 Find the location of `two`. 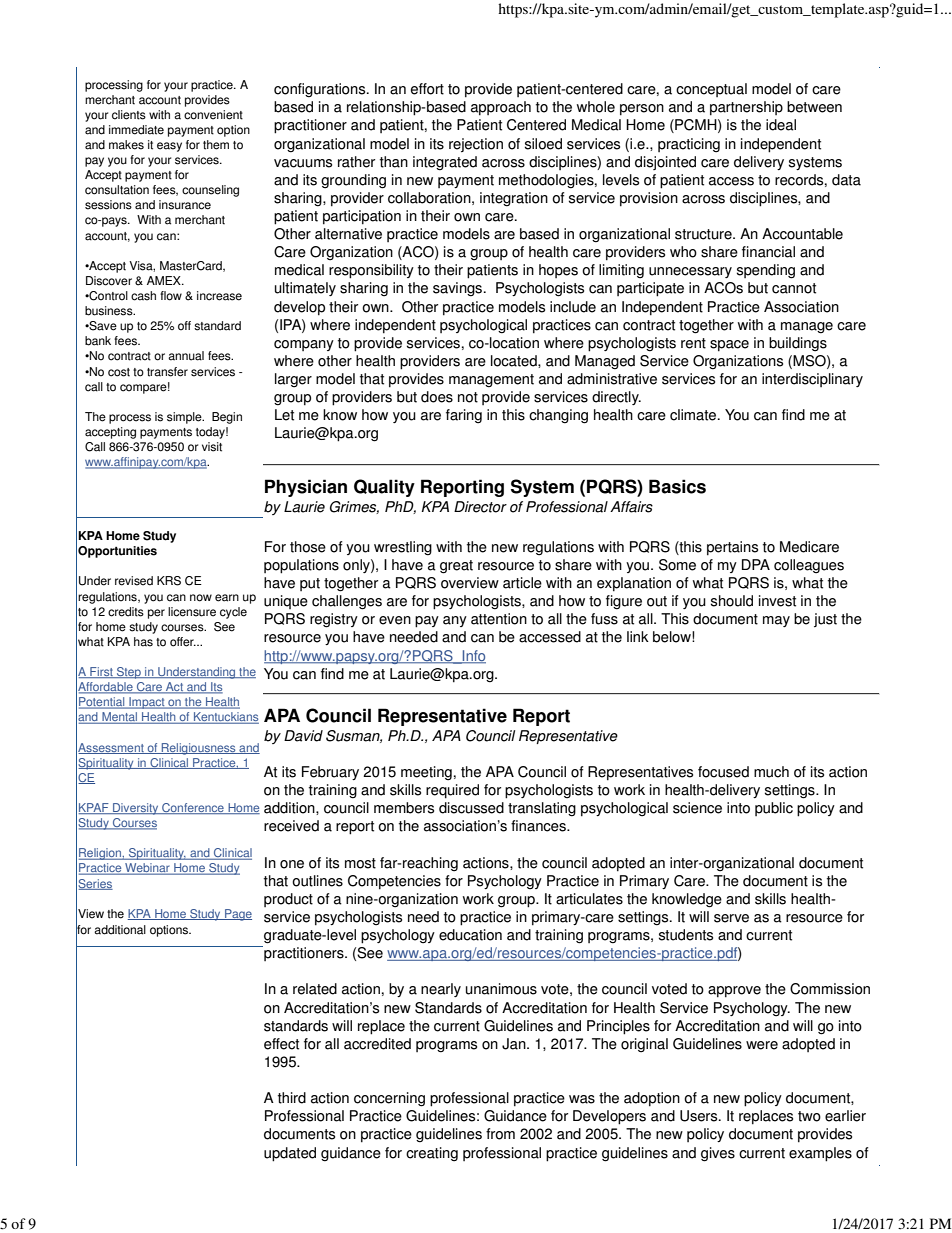

two is located at coordinates (809, 1116).
